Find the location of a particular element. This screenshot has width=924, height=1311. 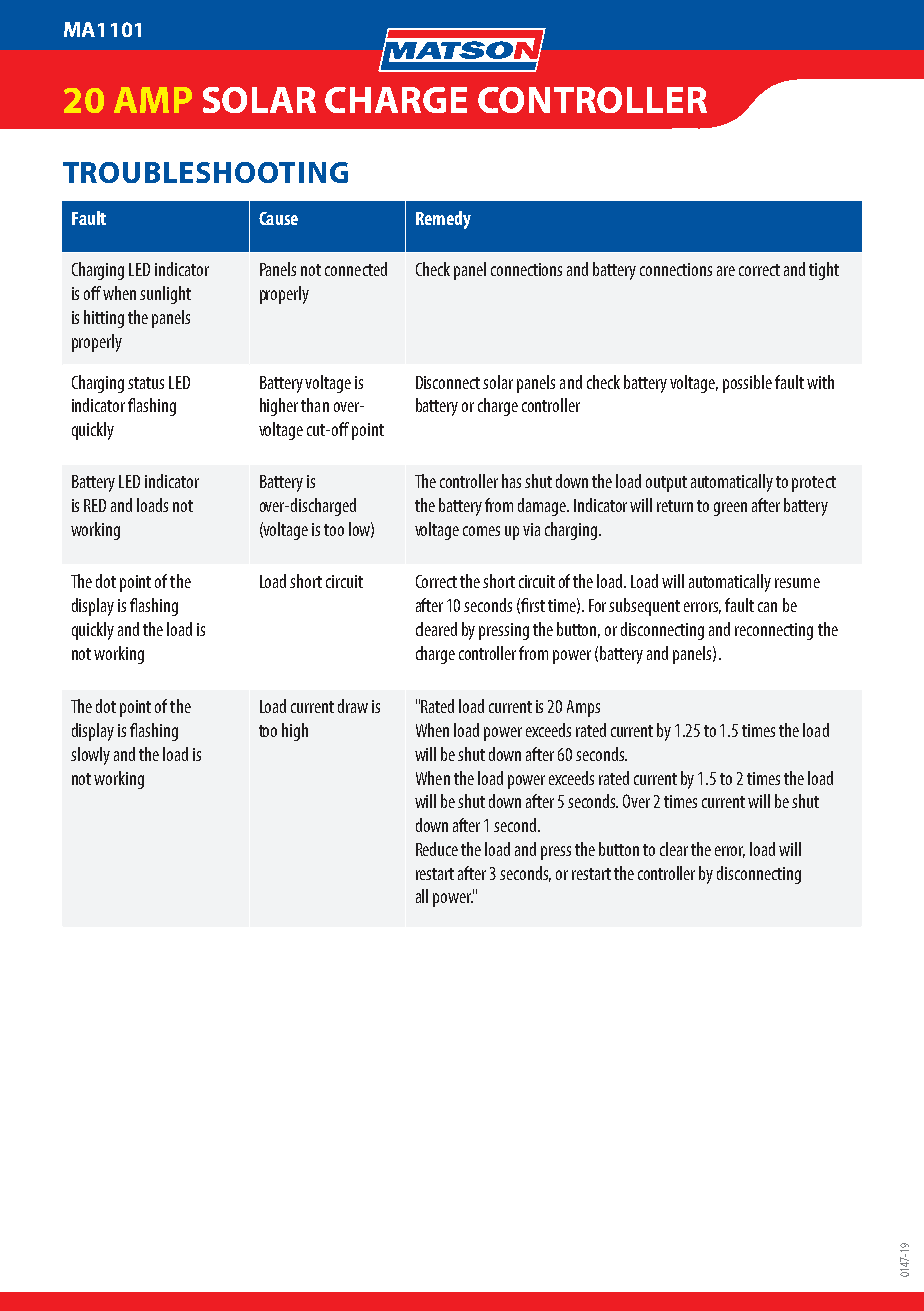

slowly is located at coordinates (90, 756).
